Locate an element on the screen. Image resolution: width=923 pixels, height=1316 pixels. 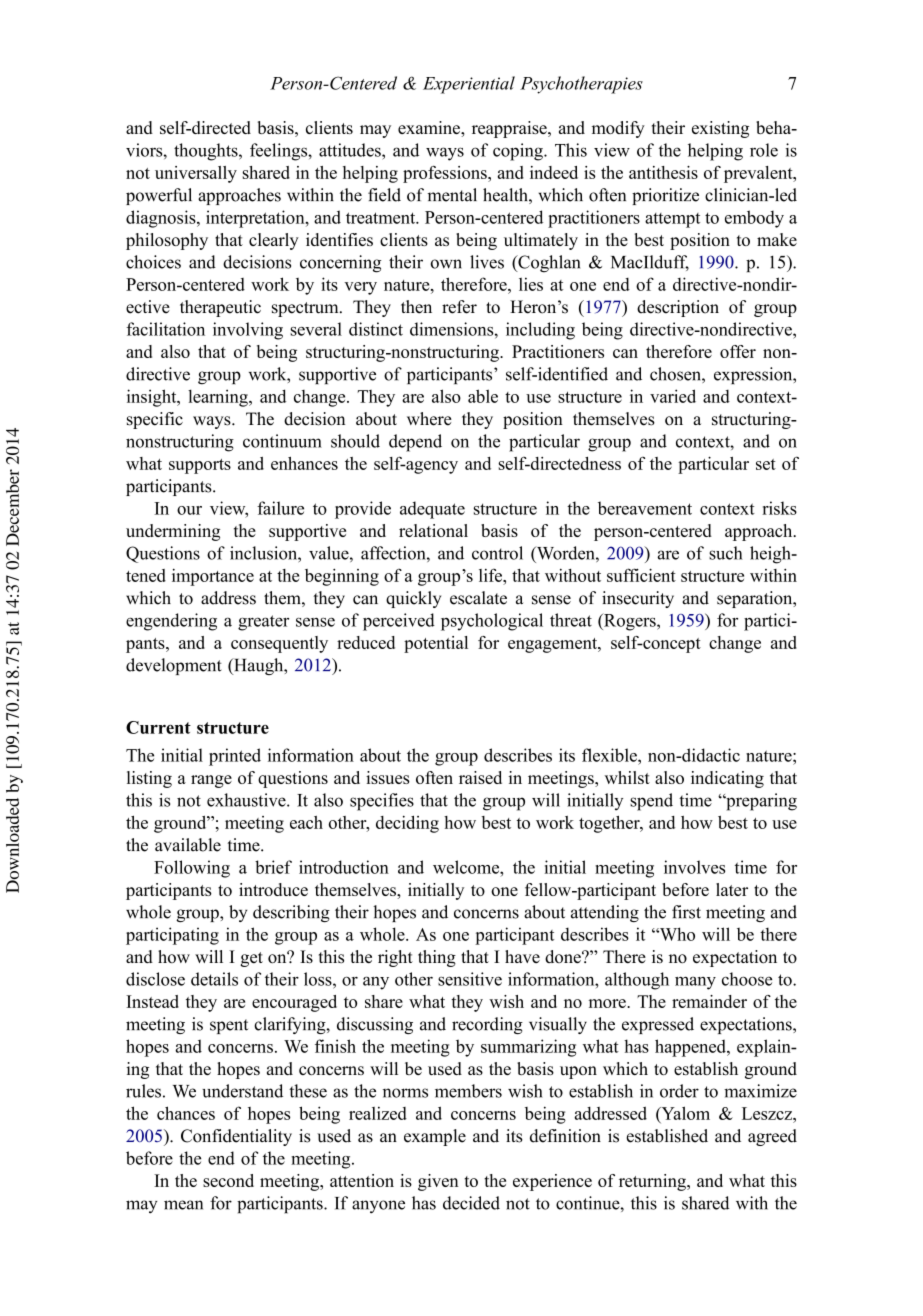
examine is located at coordinates (430, 127).
